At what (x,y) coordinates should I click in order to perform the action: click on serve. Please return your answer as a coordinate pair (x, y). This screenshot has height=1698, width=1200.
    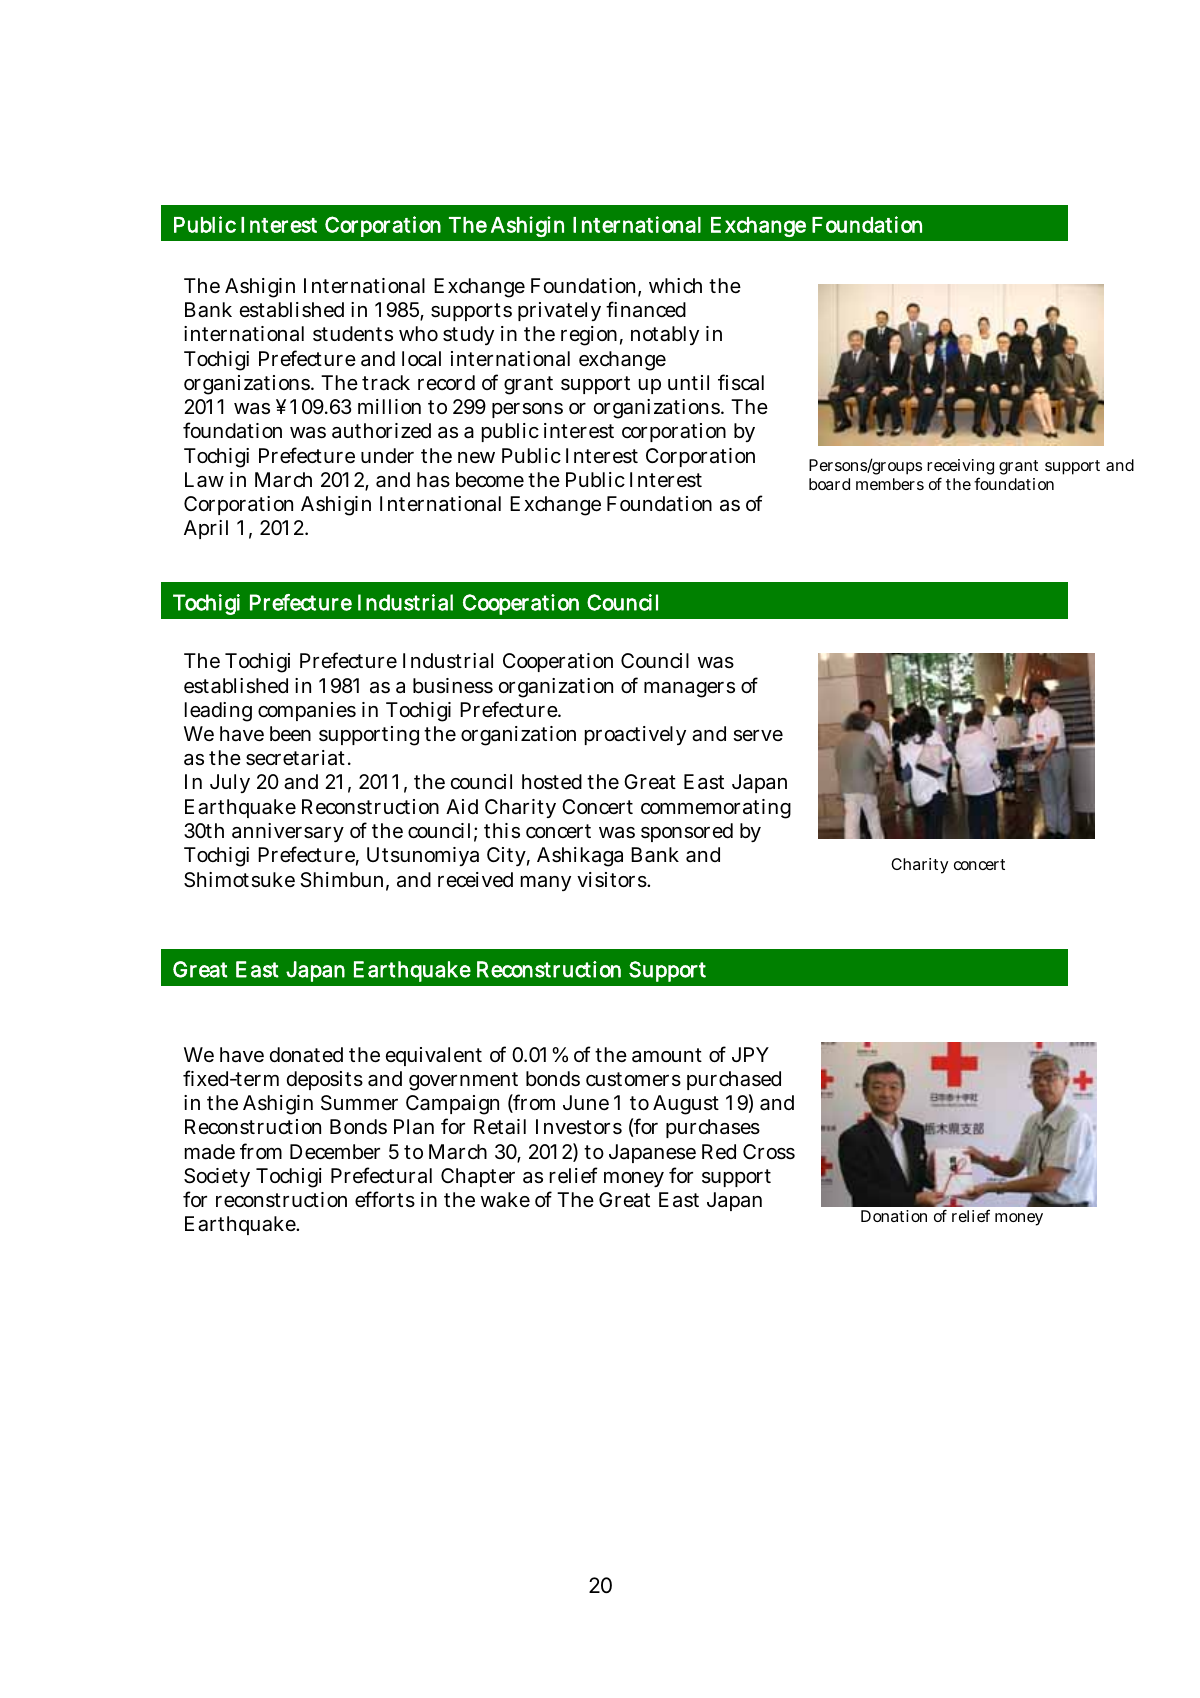
    Looking at the image, I should click on (758, 736).
